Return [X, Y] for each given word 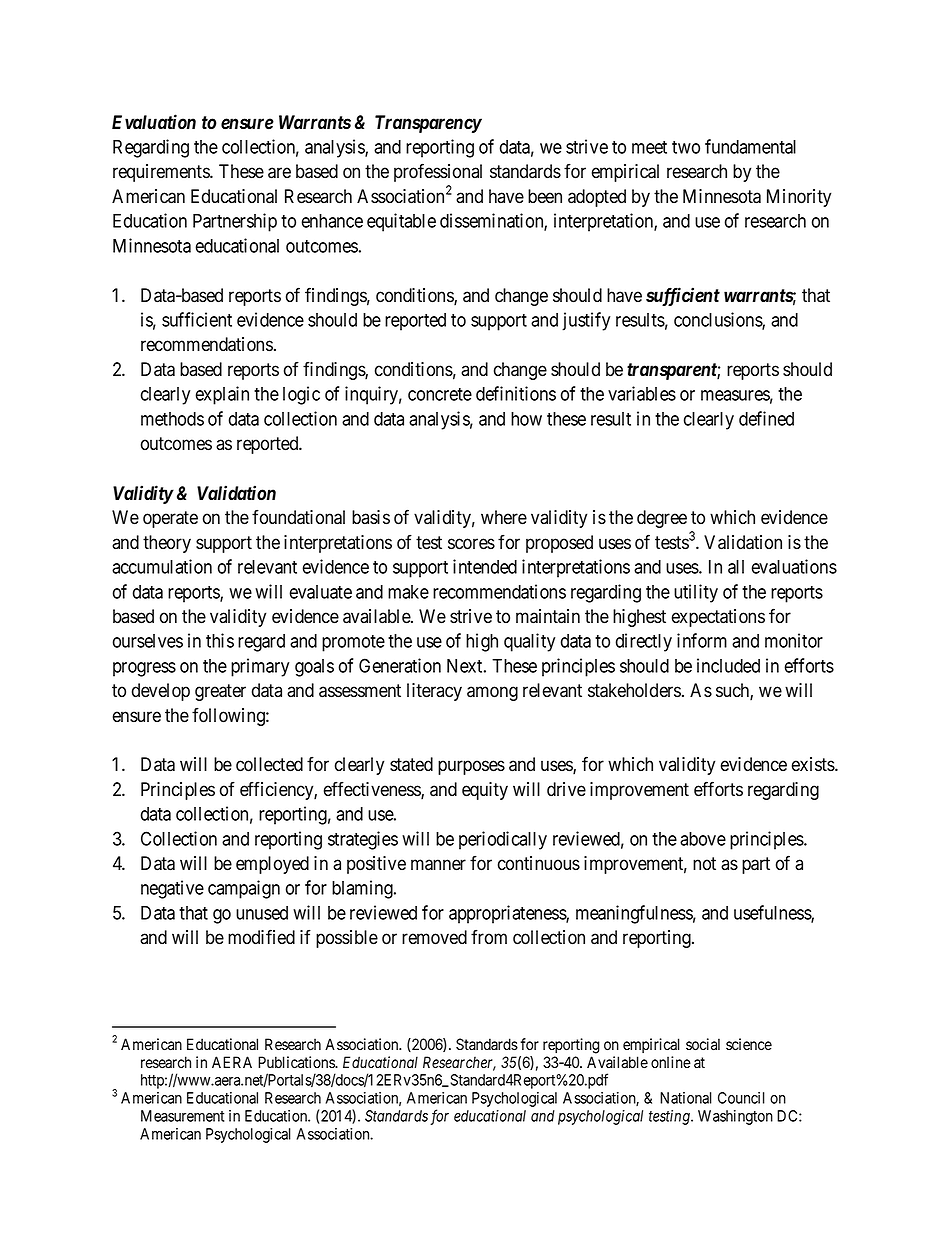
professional [438, 172]
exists [814, 764]
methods [172, 419]
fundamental [750, 146]
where [504, 517]
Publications [297, 1062]
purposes [471, 767]
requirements [162, 173]
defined [766, 418]
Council [741, 1098]
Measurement [182, 1116]
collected [269, 764]
